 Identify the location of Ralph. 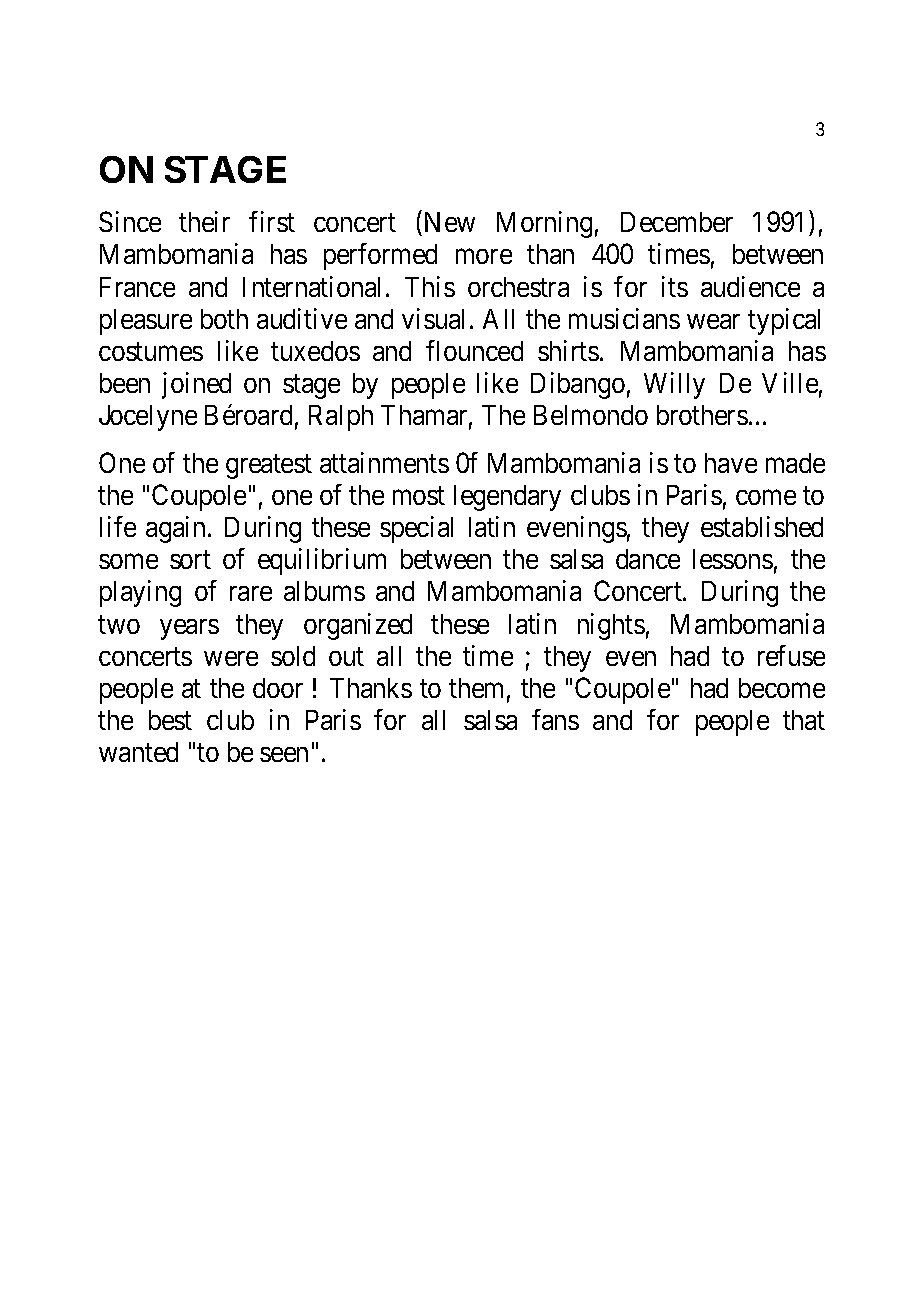
(341, 418).
